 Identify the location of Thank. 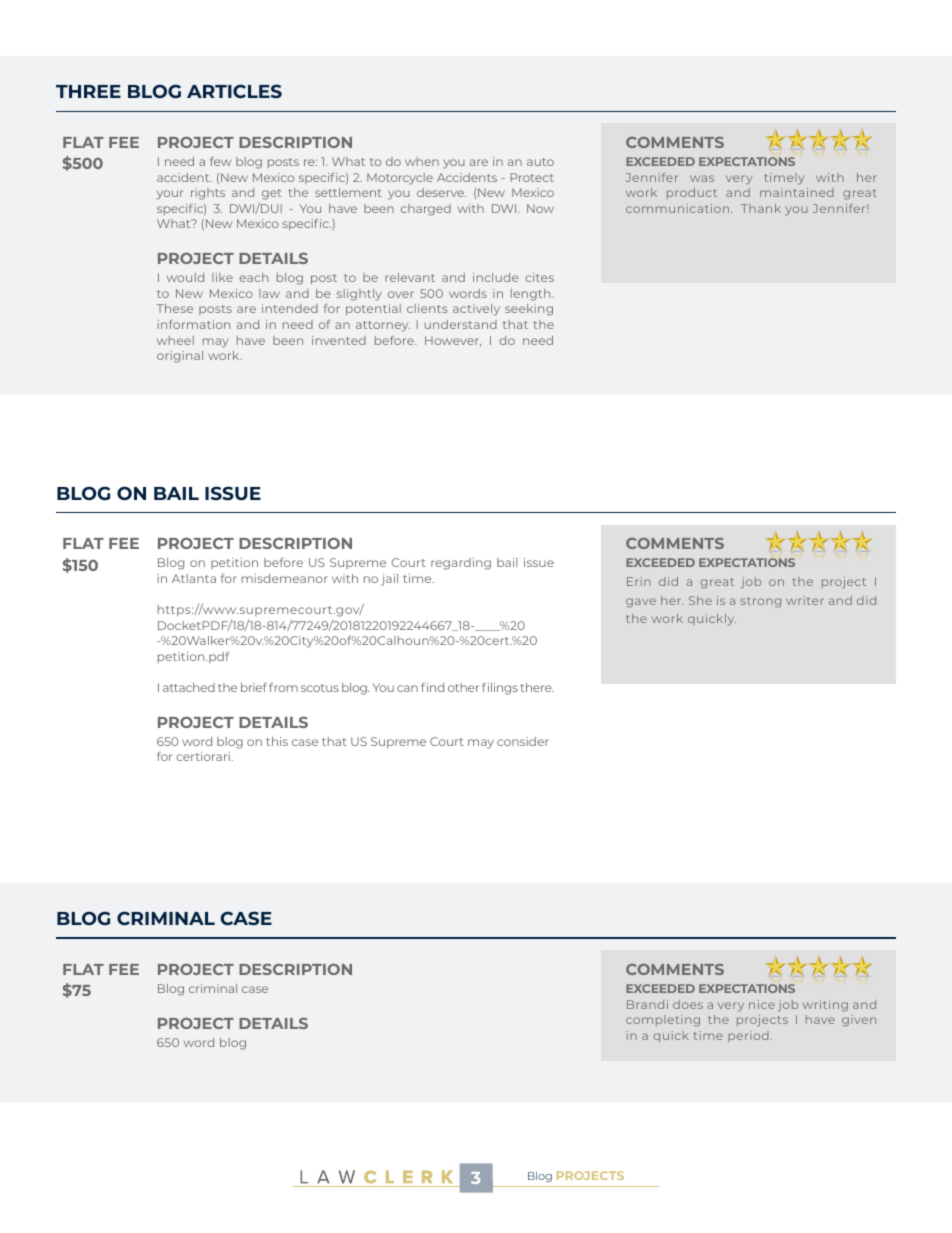
(761, 208).
